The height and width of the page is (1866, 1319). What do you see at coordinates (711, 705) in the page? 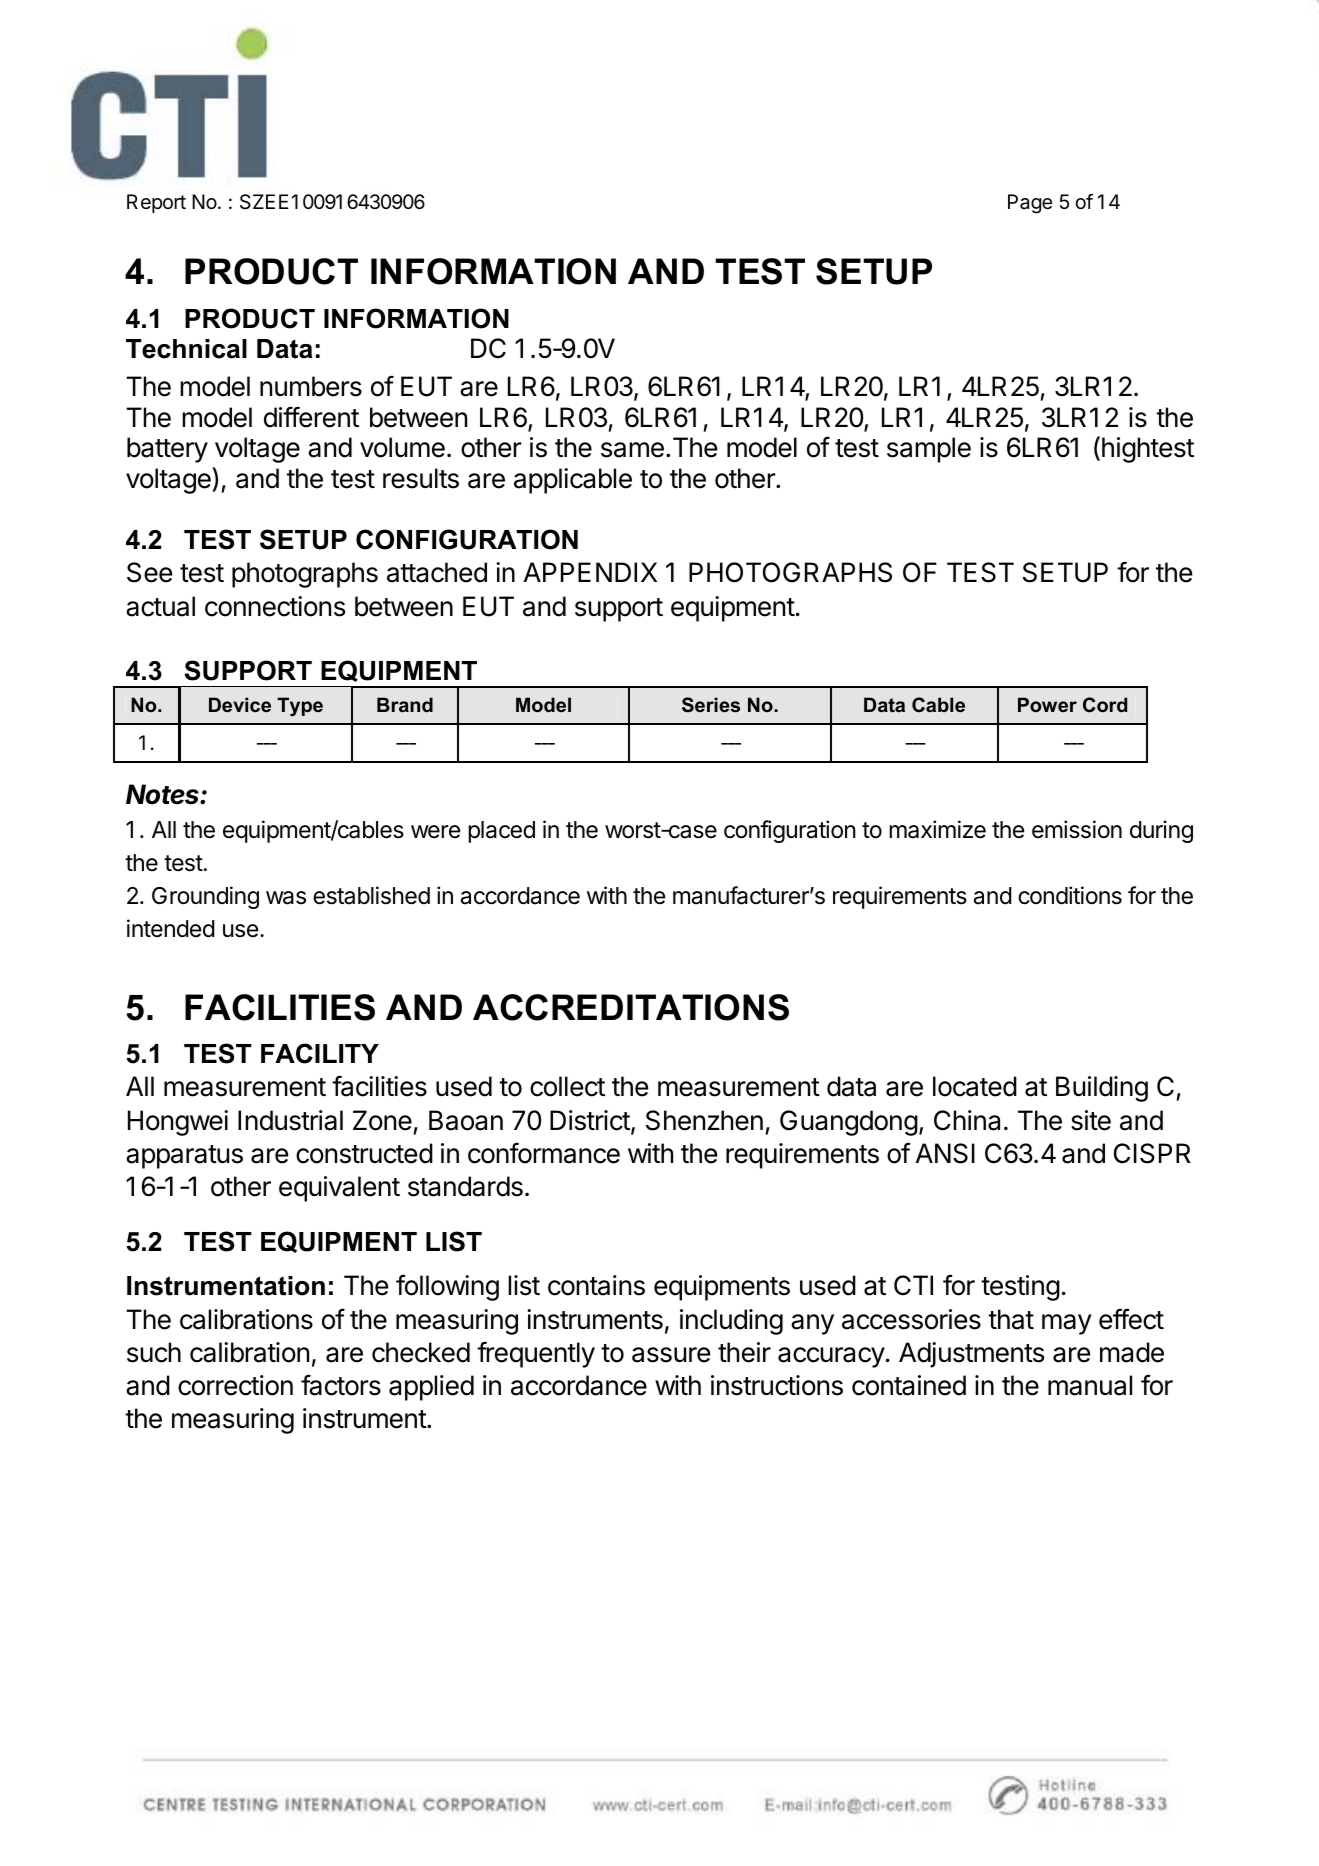
I see `Series` at bounding box center [711, 705].
